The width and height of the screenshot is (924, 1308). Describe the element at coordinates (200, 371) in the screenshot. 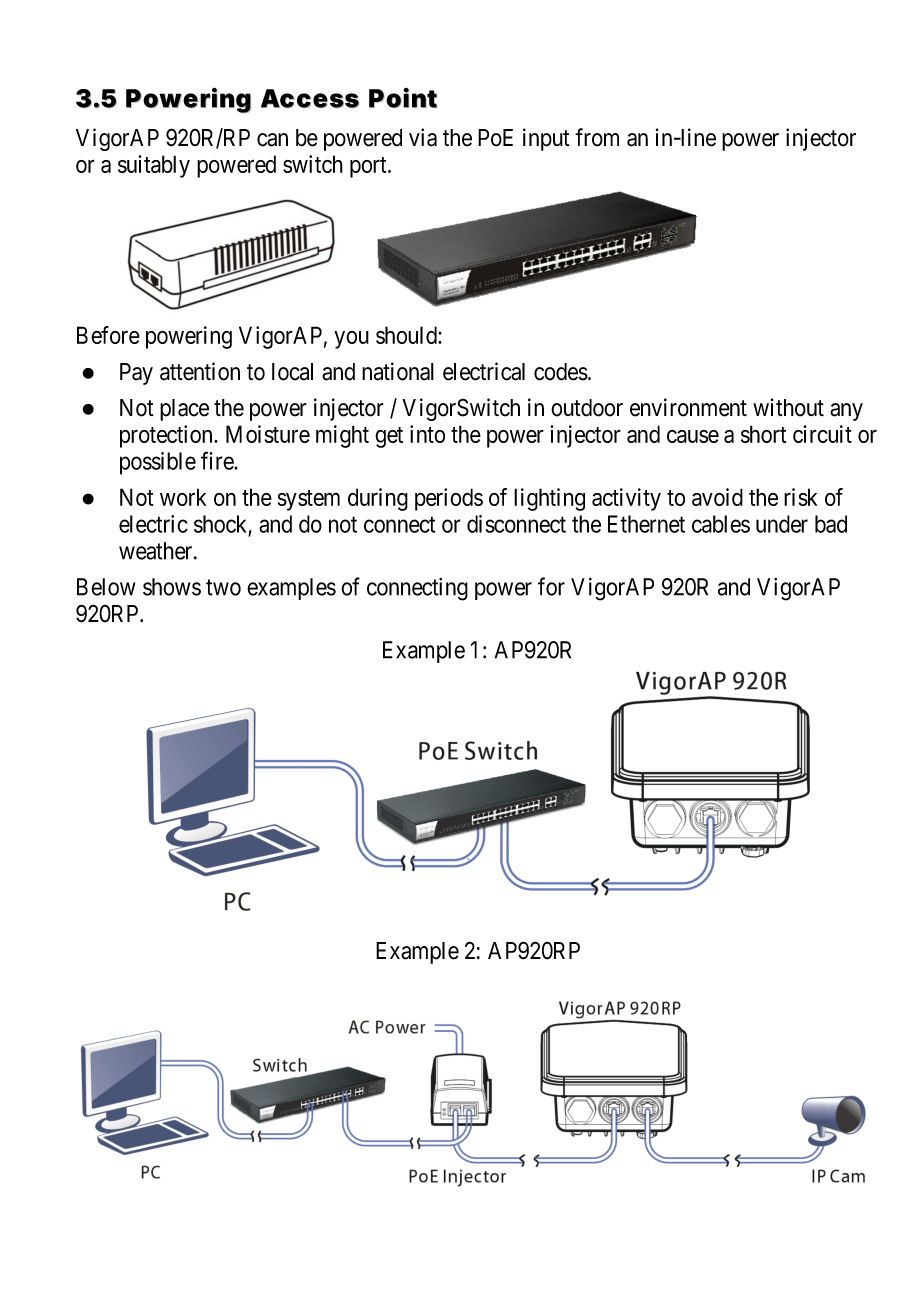

I see `attention` at that location.
